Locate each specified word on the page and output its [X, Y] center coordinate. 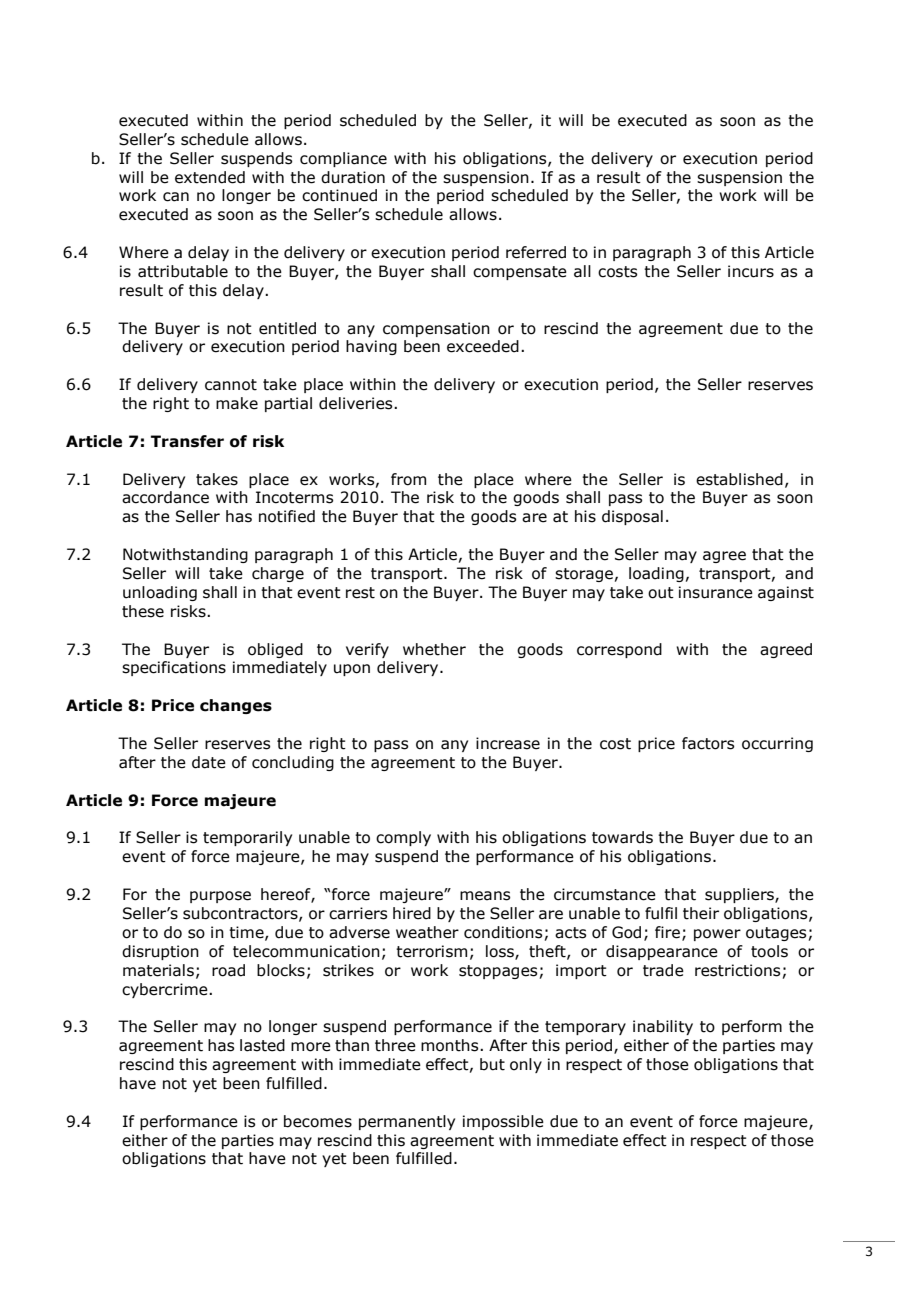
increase [508, 743]
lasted [262, 1045]
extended [210, 177]
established [739, 479]
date [209, 762]
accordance [165, 497]
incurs [751, 271]
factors [708, 743]
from [408, 479]
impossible [503, 1122]
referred [536, 252]
